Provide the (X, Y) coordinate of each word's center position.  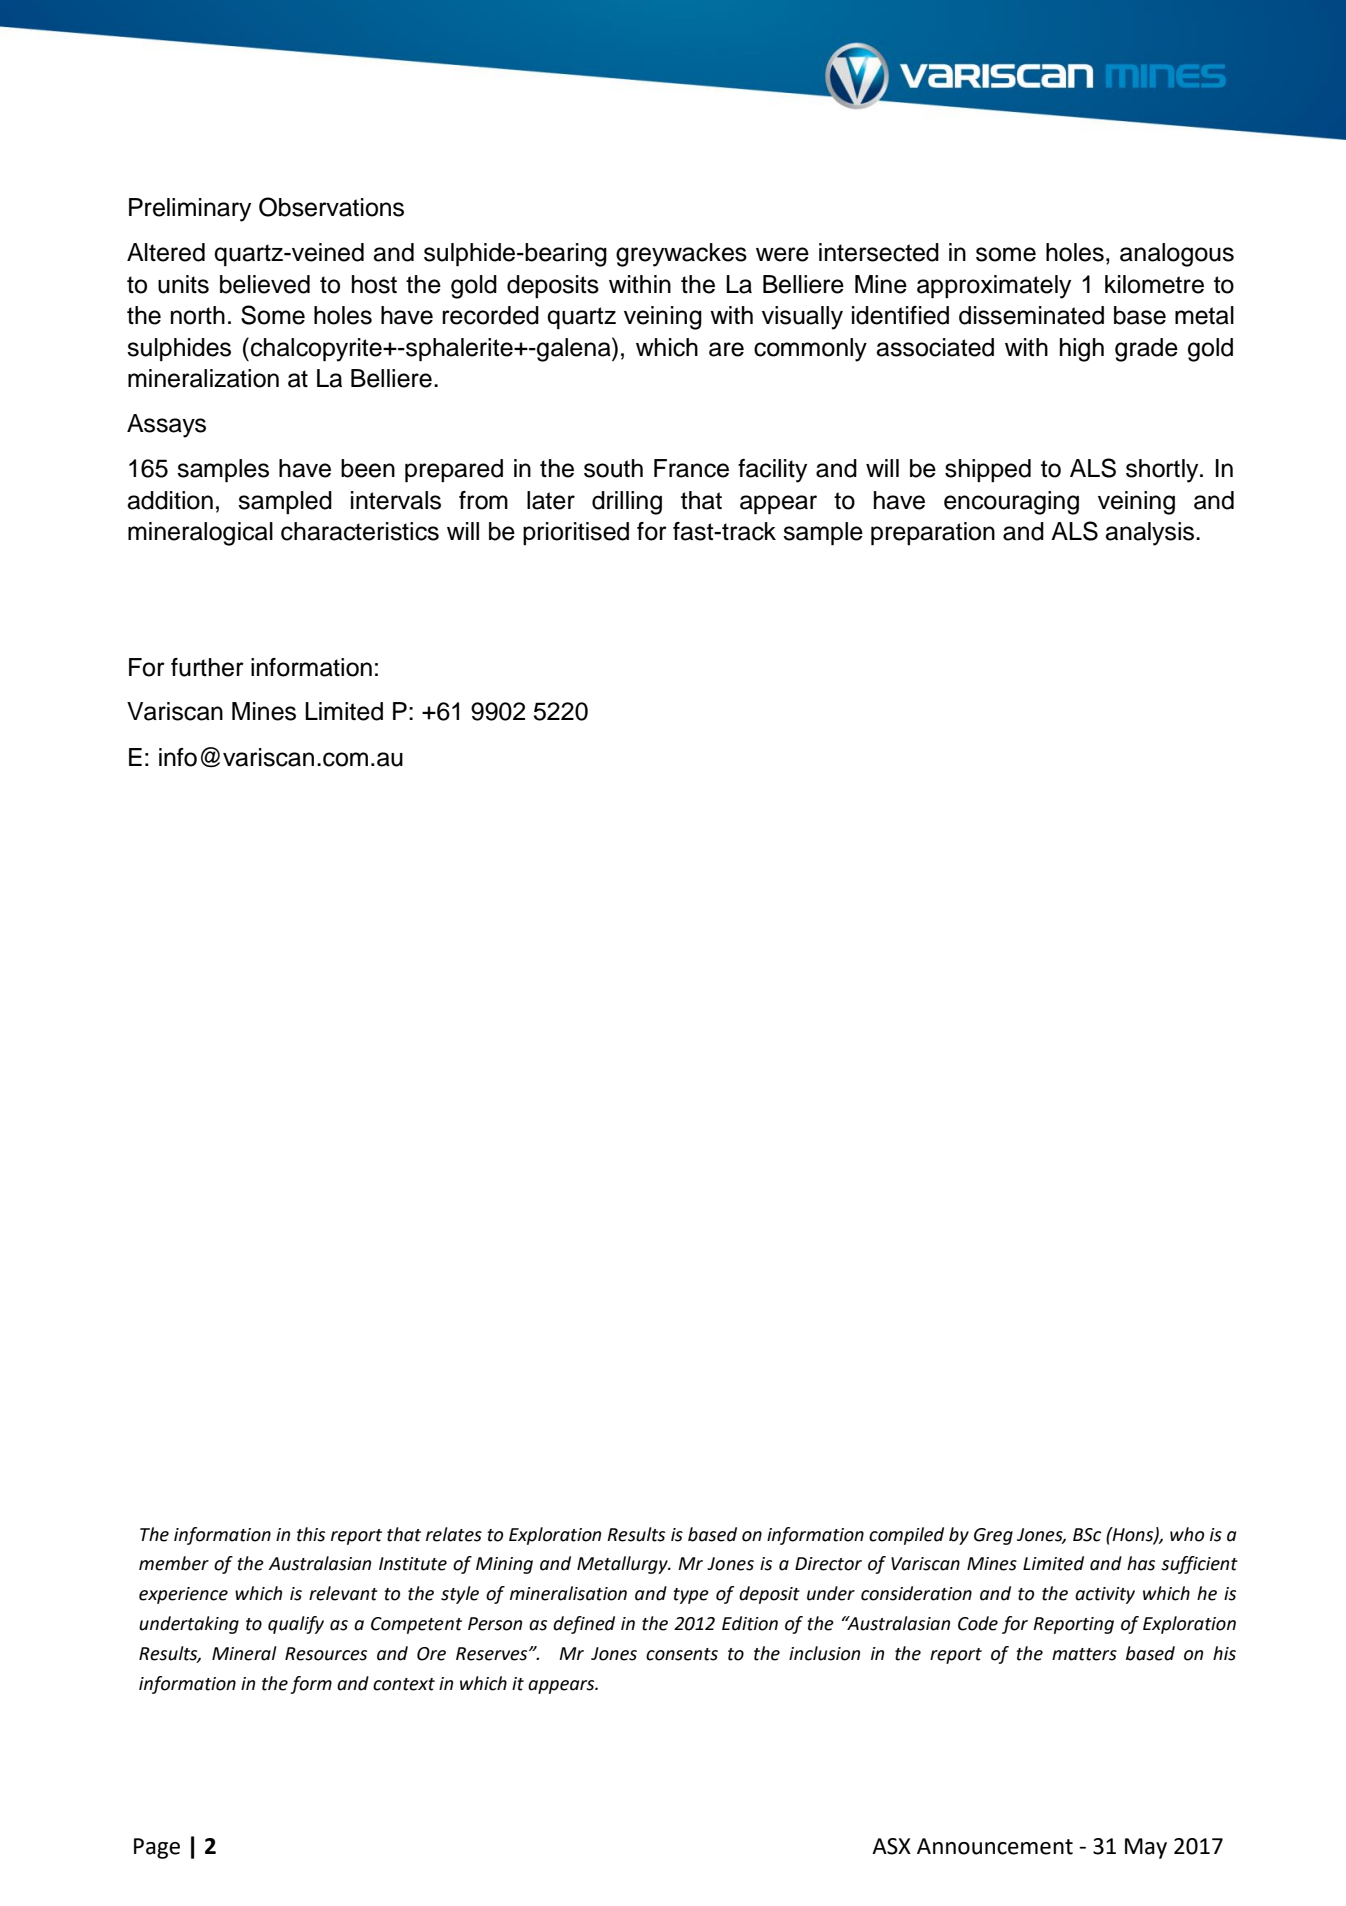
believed (265, 284)
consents (682, 1654)
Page (157, 1848)
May (1146, 1848)
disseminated (1031, 315)
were (782, 254)
